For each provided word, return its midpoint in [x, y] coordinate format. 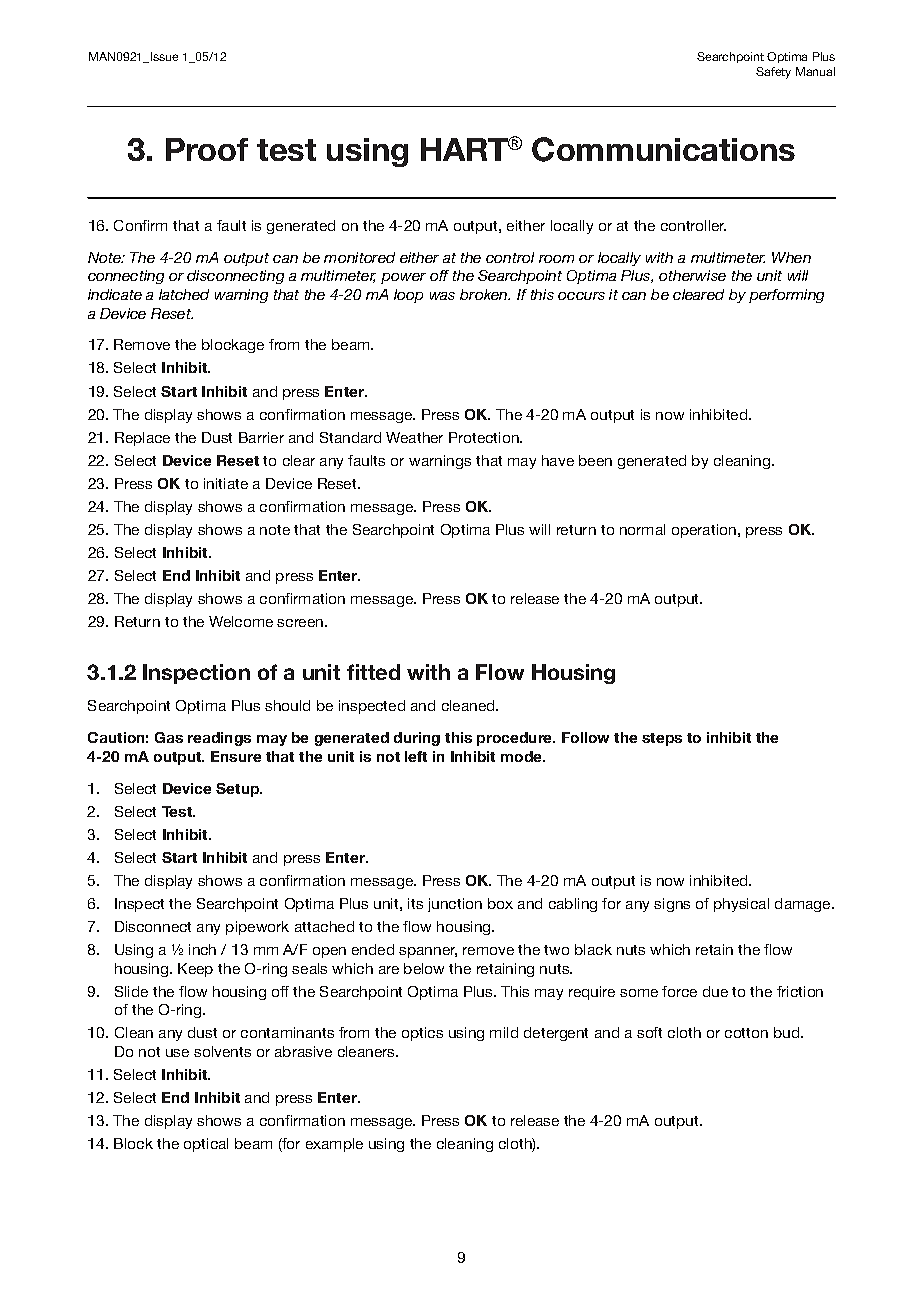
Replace [142, 439]
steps [662, 739]
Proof [207, 149]
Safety [773, 73]
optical [206, 1145]
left [416, 756]
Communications [663, 149]
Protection [485, 437]
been [595, 460]
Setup [239, 790]
